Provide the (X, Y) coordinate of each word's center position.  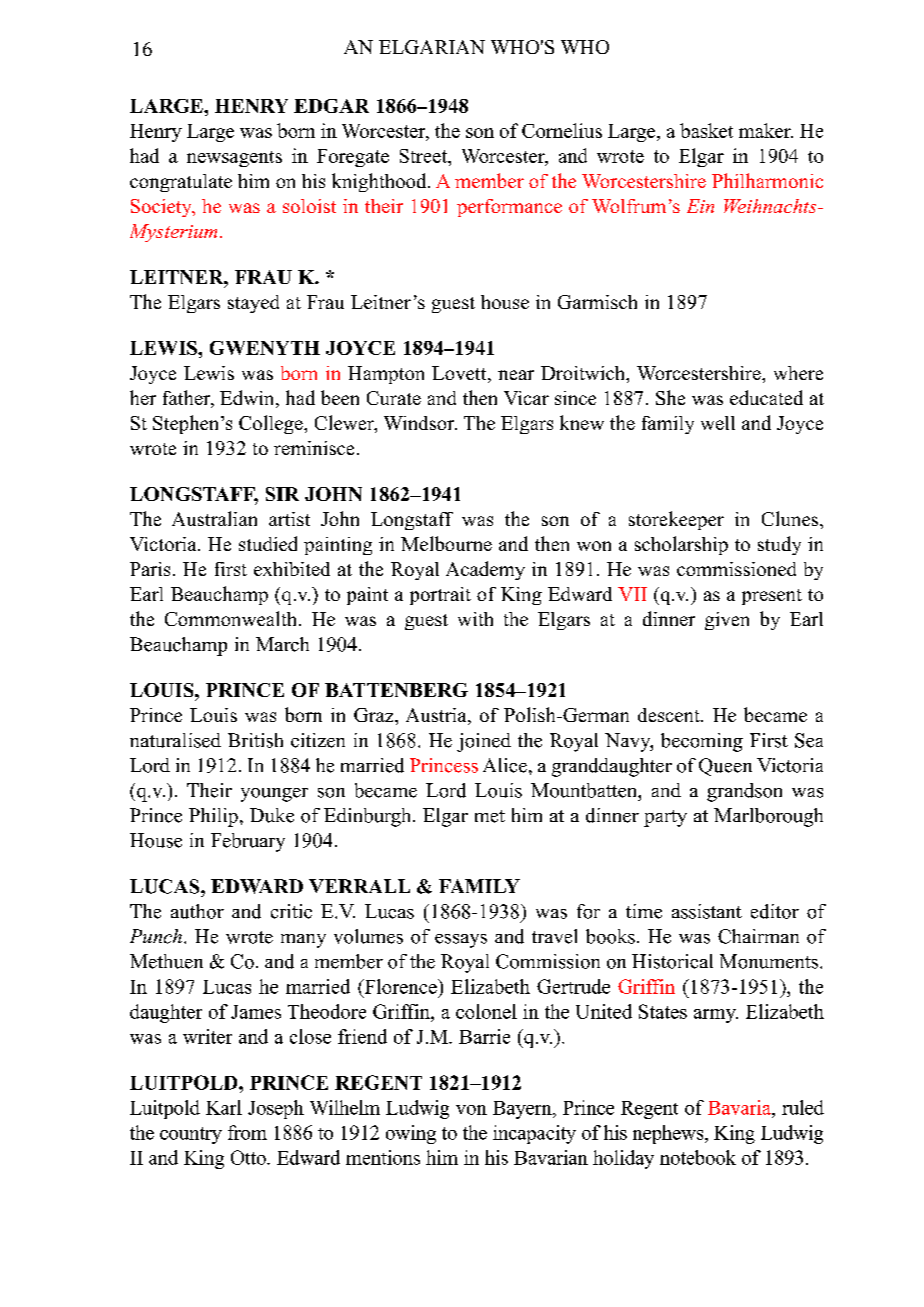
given (727, 621)
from (247, 1132)
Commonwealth (230, 618)
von (471, 1110)
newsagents (234, 159)
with (475, 619)
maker (766, 130)
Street (424, 156)
